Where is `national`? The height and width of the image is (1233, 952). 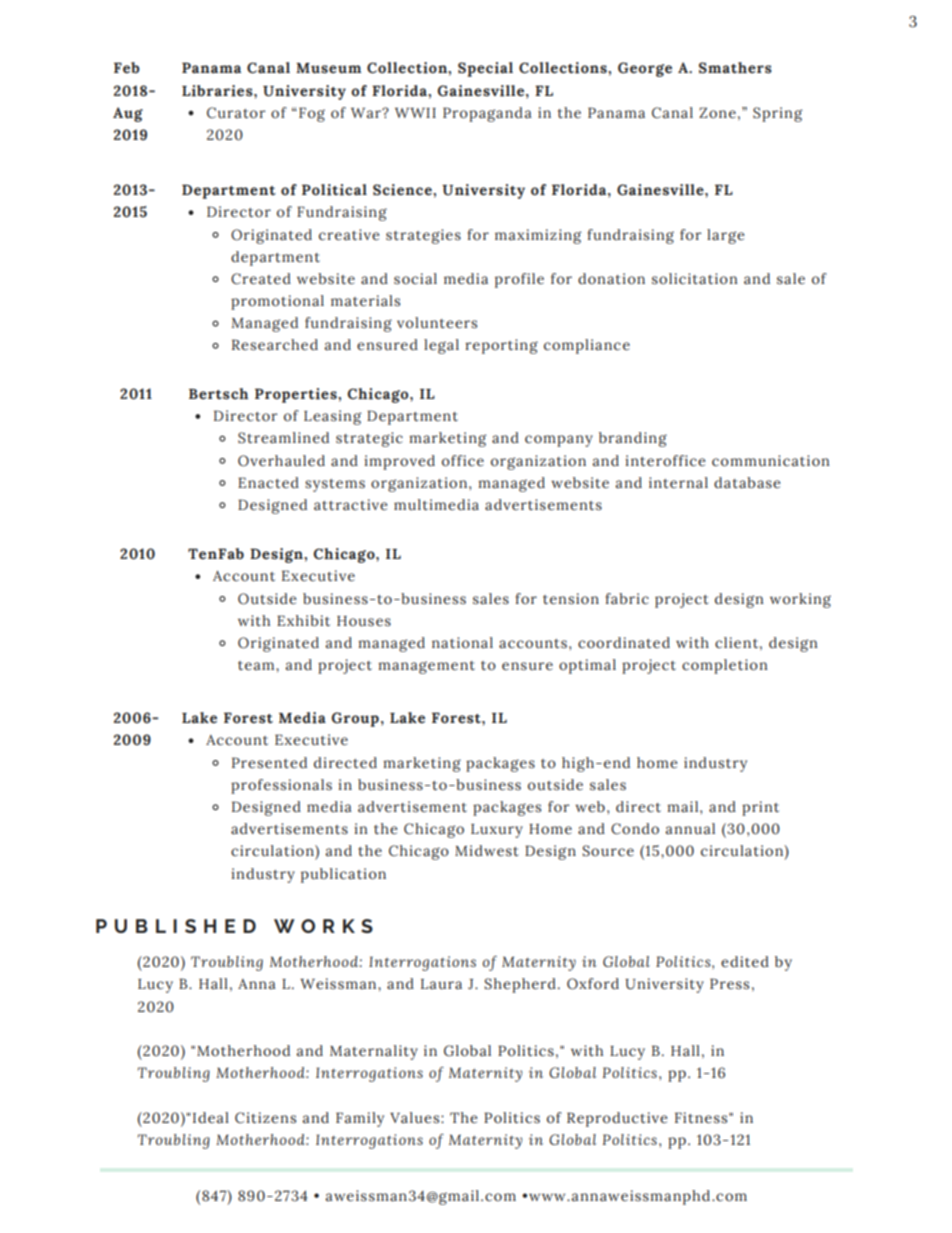
national is located at coordinates (462, 643).
